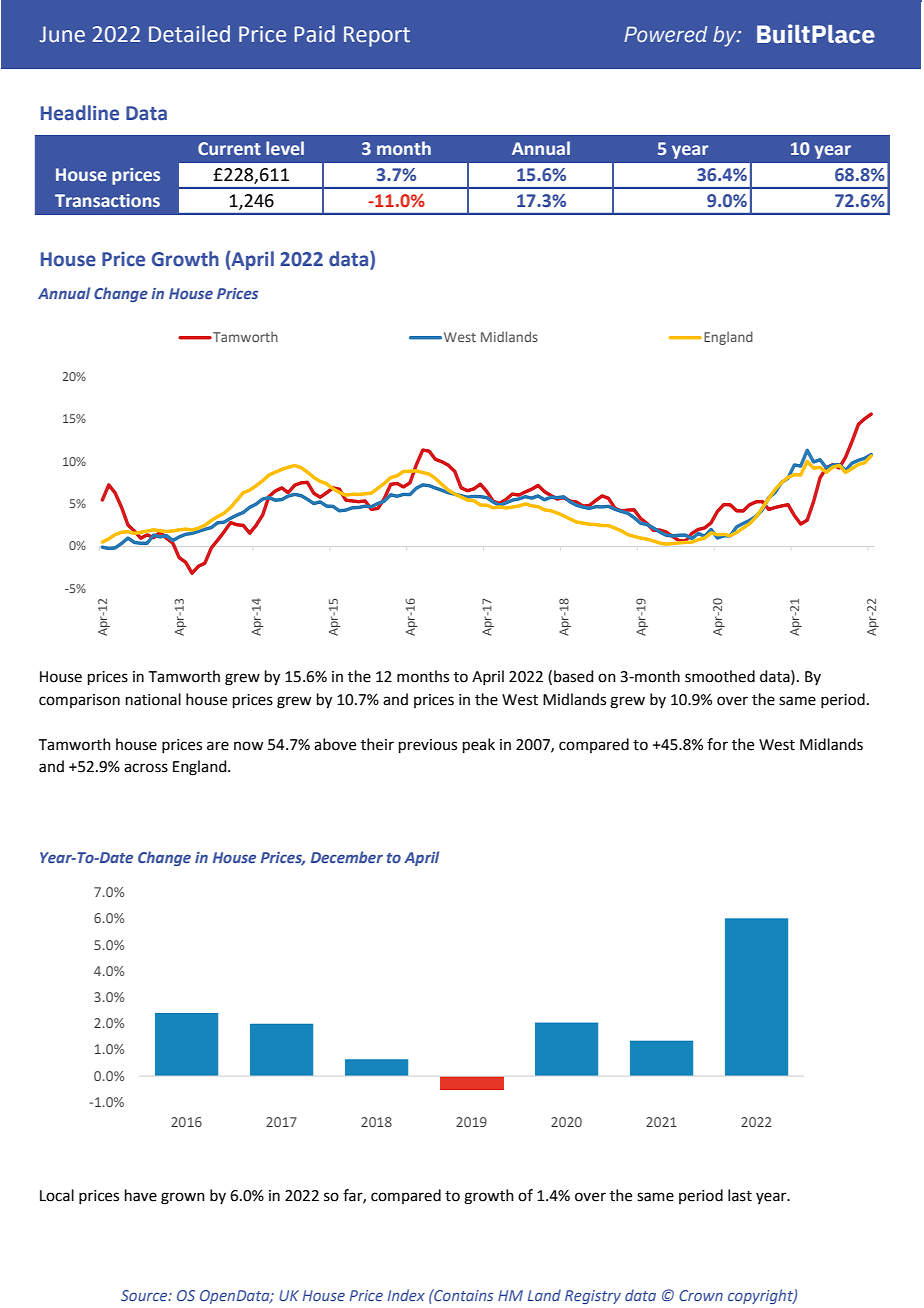  What do you see at coordinates (145, 1295) in the image?
I see `Source` at bounding box center [145, 1295].
